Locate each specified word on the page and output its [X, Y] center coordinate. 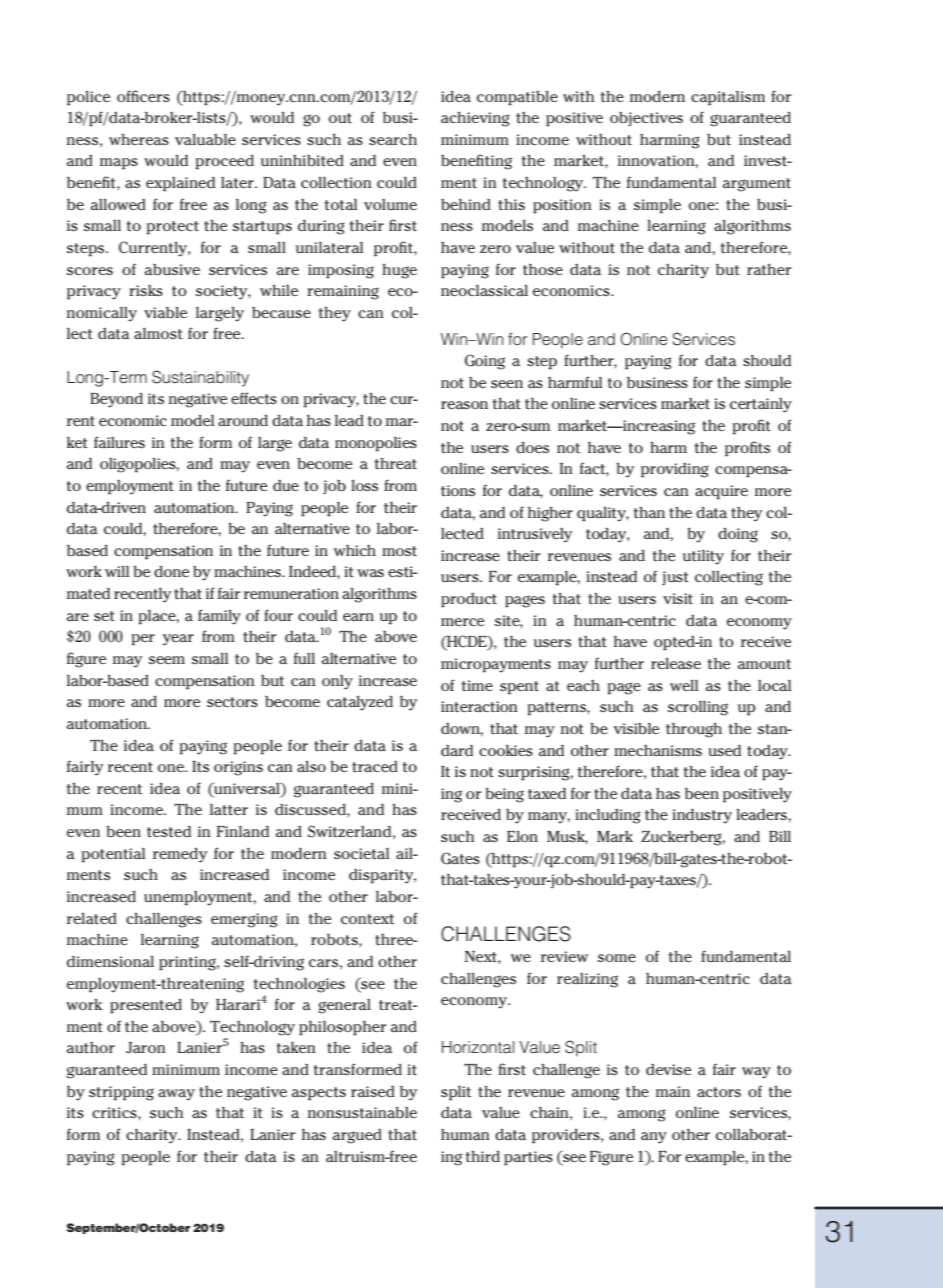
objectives [646, 119]
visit [678, 598]
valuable [205, 139]
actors [719, 1092]
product [469, 600]
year [178, 640]
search [393, 139]
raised [373, 1091]
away [176, 1095]
